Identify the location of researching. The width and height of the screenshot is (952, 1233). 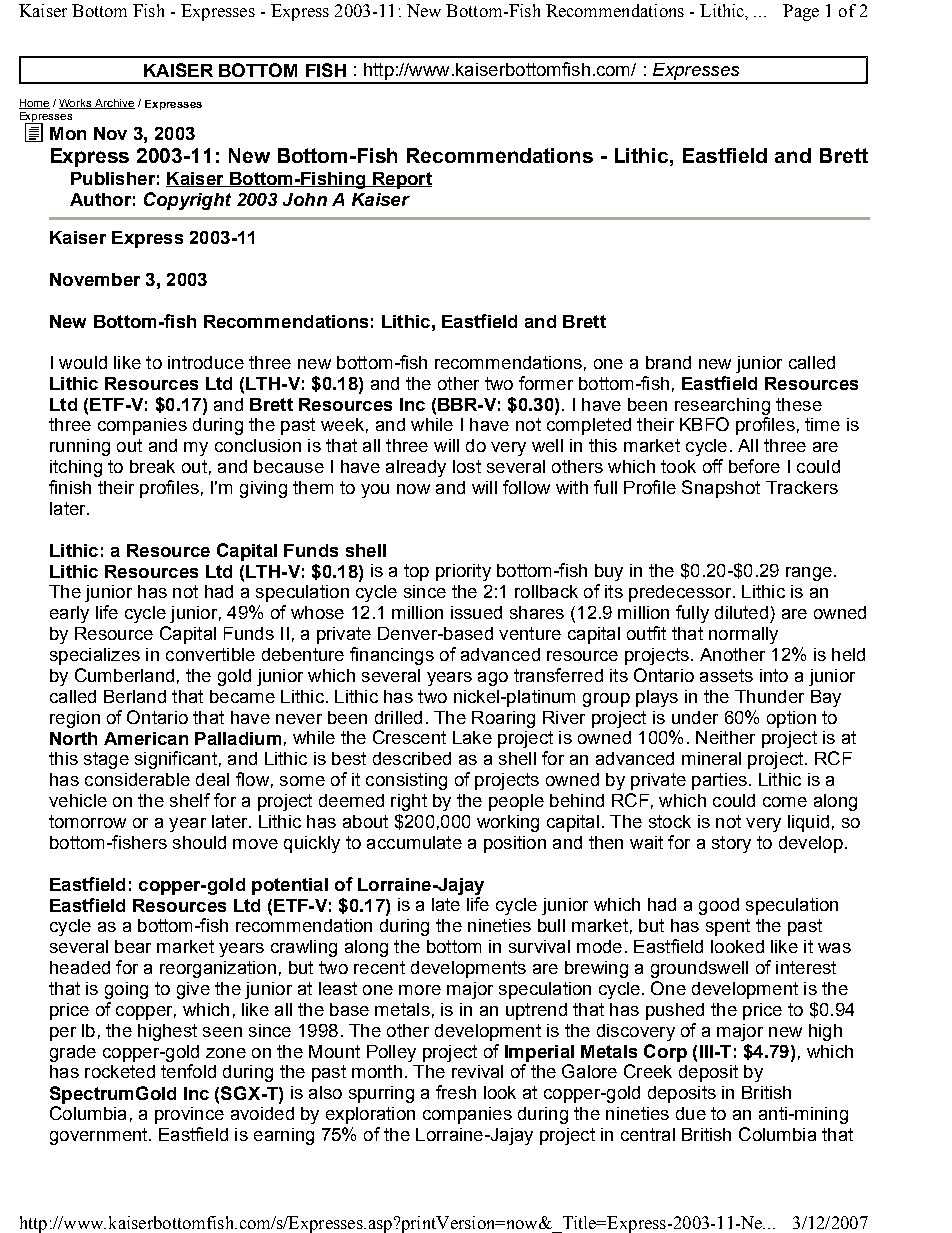
(722, 406).
